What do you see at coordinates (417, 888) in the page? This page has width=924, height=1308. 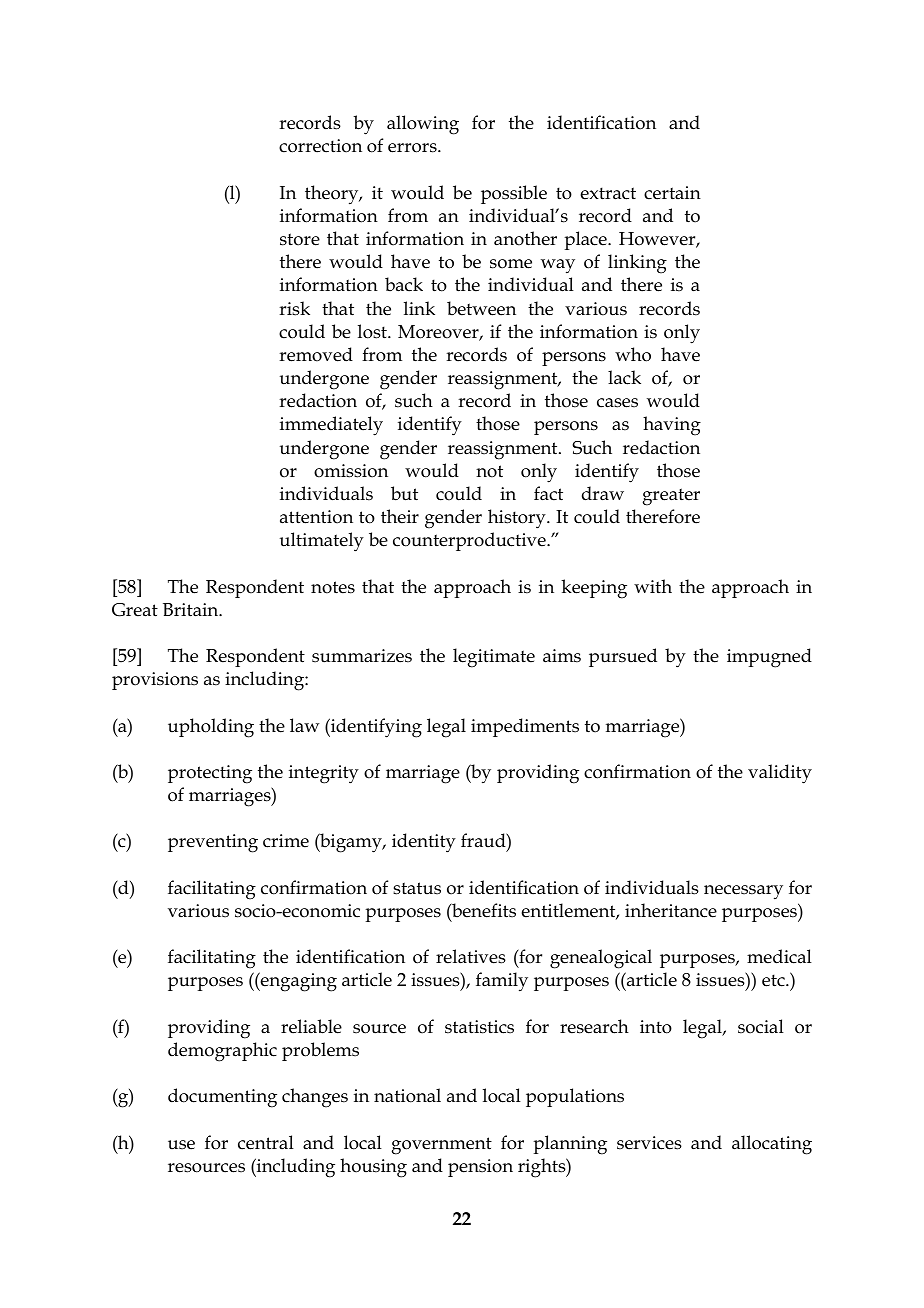 I see `status` at bounding box center [417, 888].
